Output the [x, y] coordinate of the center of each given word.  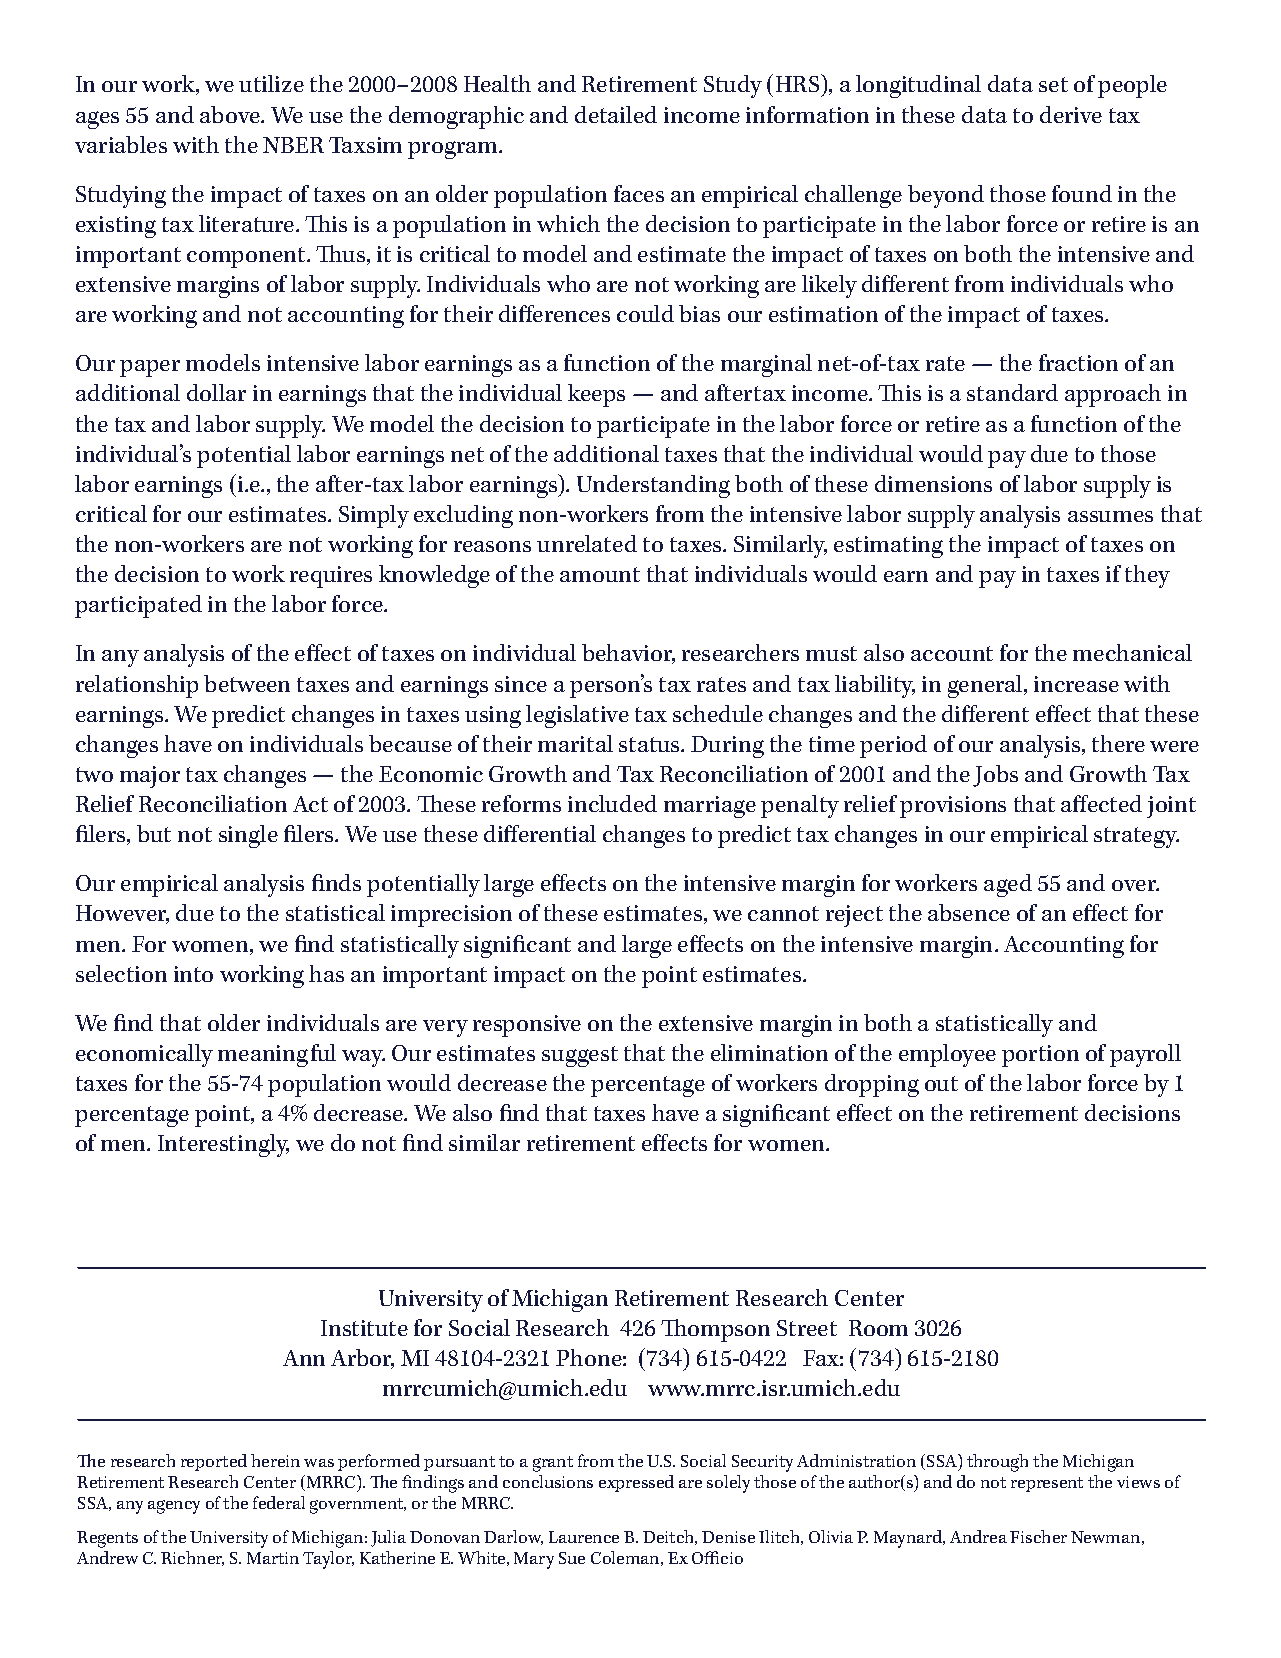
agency [174, 1507]
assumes [1110, 516]
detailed [616, 114]
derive [1071, 114]
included [612, 803]
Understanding [653, 486]
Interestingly [223, 1145]
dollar [216, 392]
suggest [580, 1056]
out [941, 1083]
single [248, 836]
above [231, 114]
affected [1101, 803]
